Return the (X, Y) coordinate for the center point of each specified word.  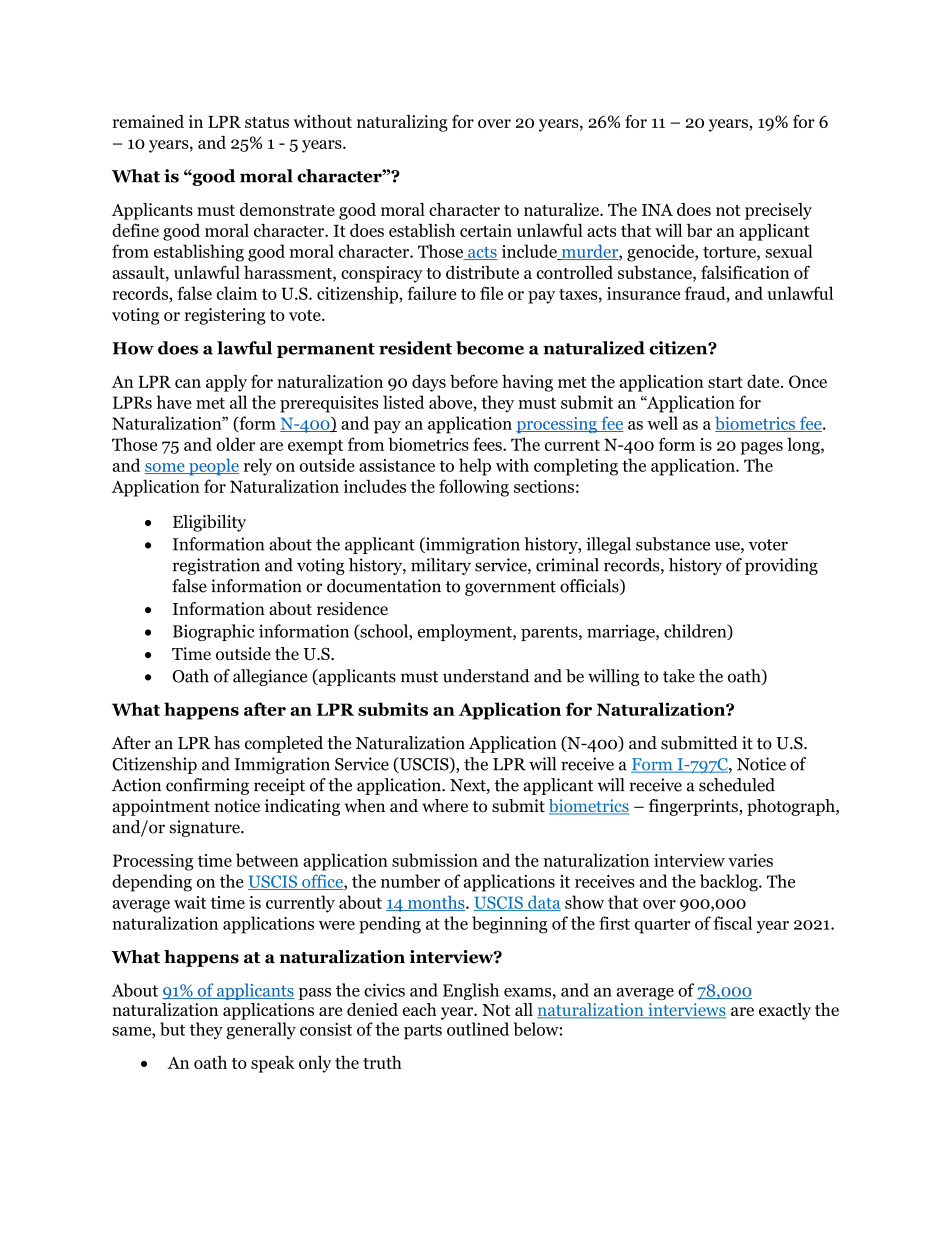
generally (261, 1031)
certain (486, 230)
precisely (778, 211)
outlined (478, 1029)
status (267, 122)
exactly (785, 1011)
